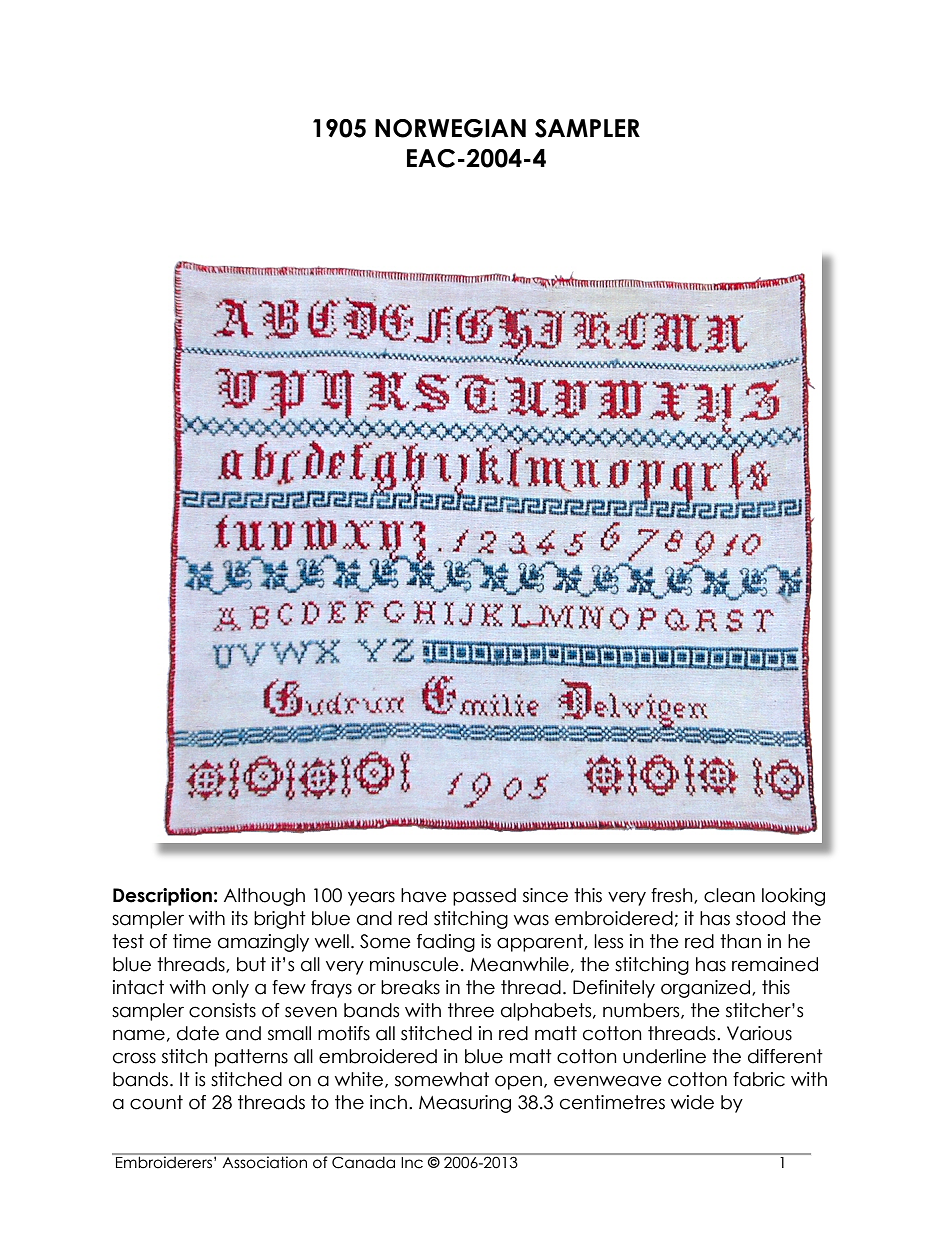 Image resolution: width=952 pixels, height=1233 pixels. What do you see at coordinates (264, 897) in the document?
I see `Although` at bounding box center [264, 897].
